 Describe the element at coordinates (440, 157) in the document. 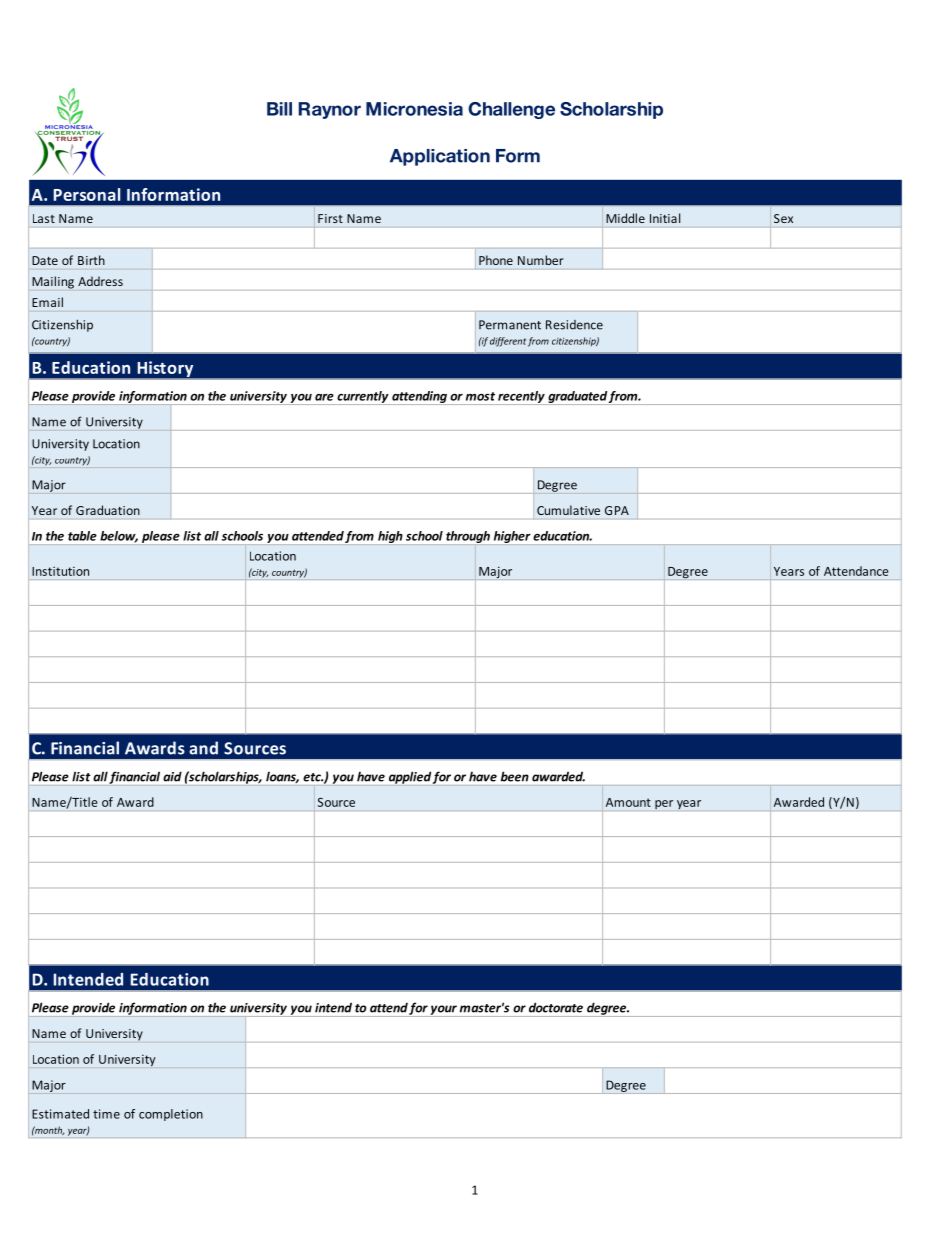

I see `Application` at that location.
